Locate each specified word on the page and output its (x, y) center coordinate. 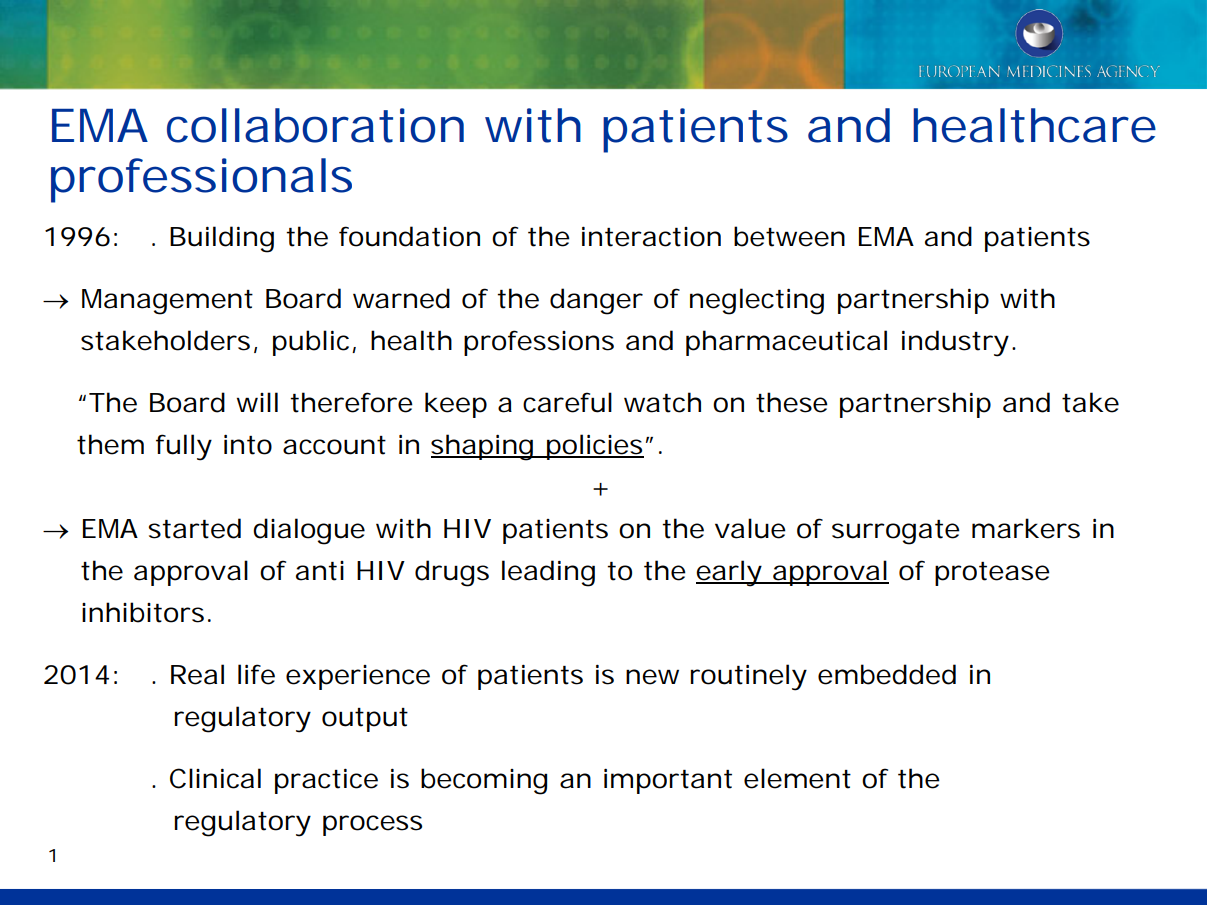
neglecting (757, 301)
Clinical (215, 778)
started (194, 528)
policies (594, 447)
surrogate (896, 532)
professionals (201, 180)
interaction (651, 237)
